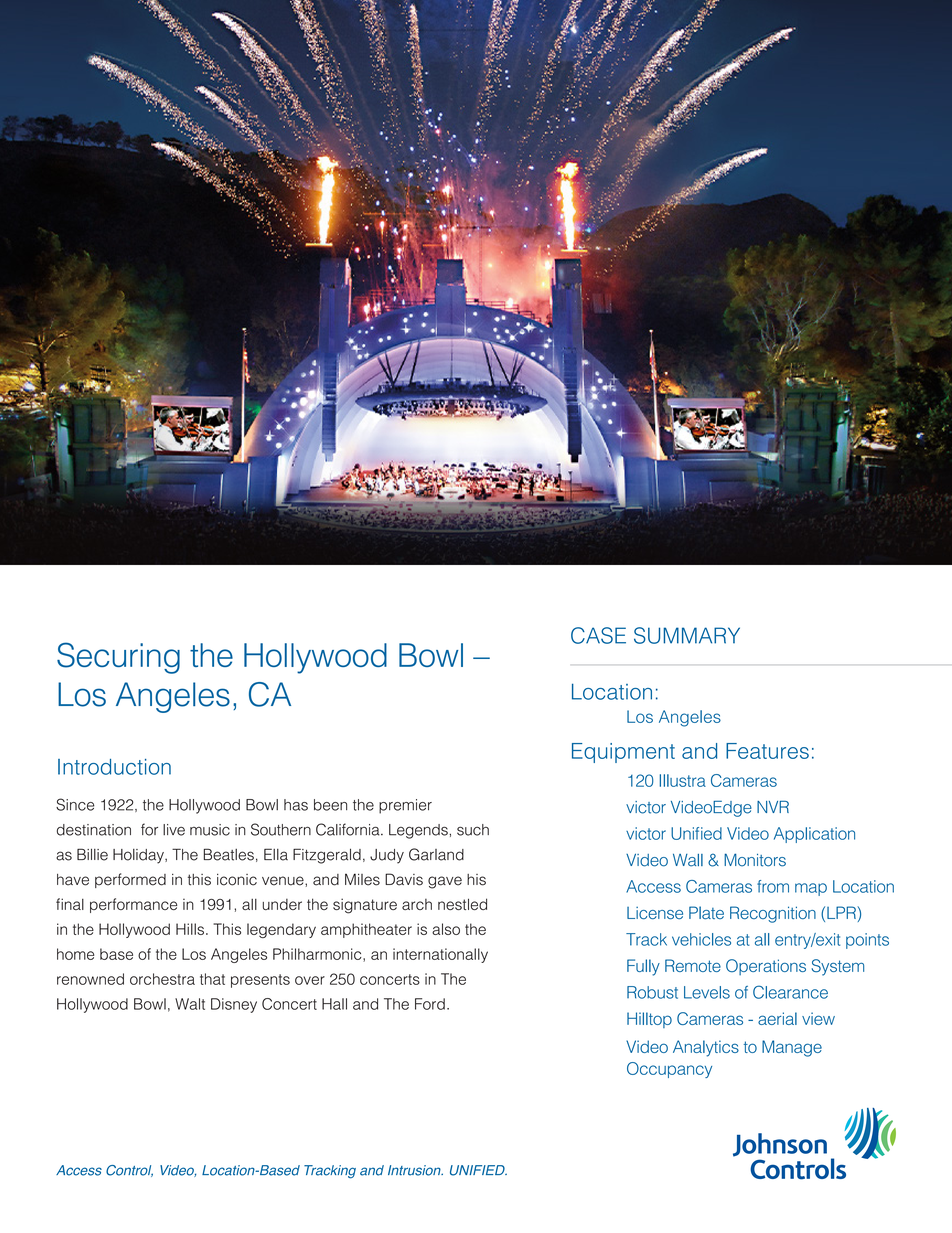 Image resolution: width=952 pixels, height=1233 pixels. Describe the element at coordinates (430, 1004) in the screenshot. I see `Ford` at that location.
